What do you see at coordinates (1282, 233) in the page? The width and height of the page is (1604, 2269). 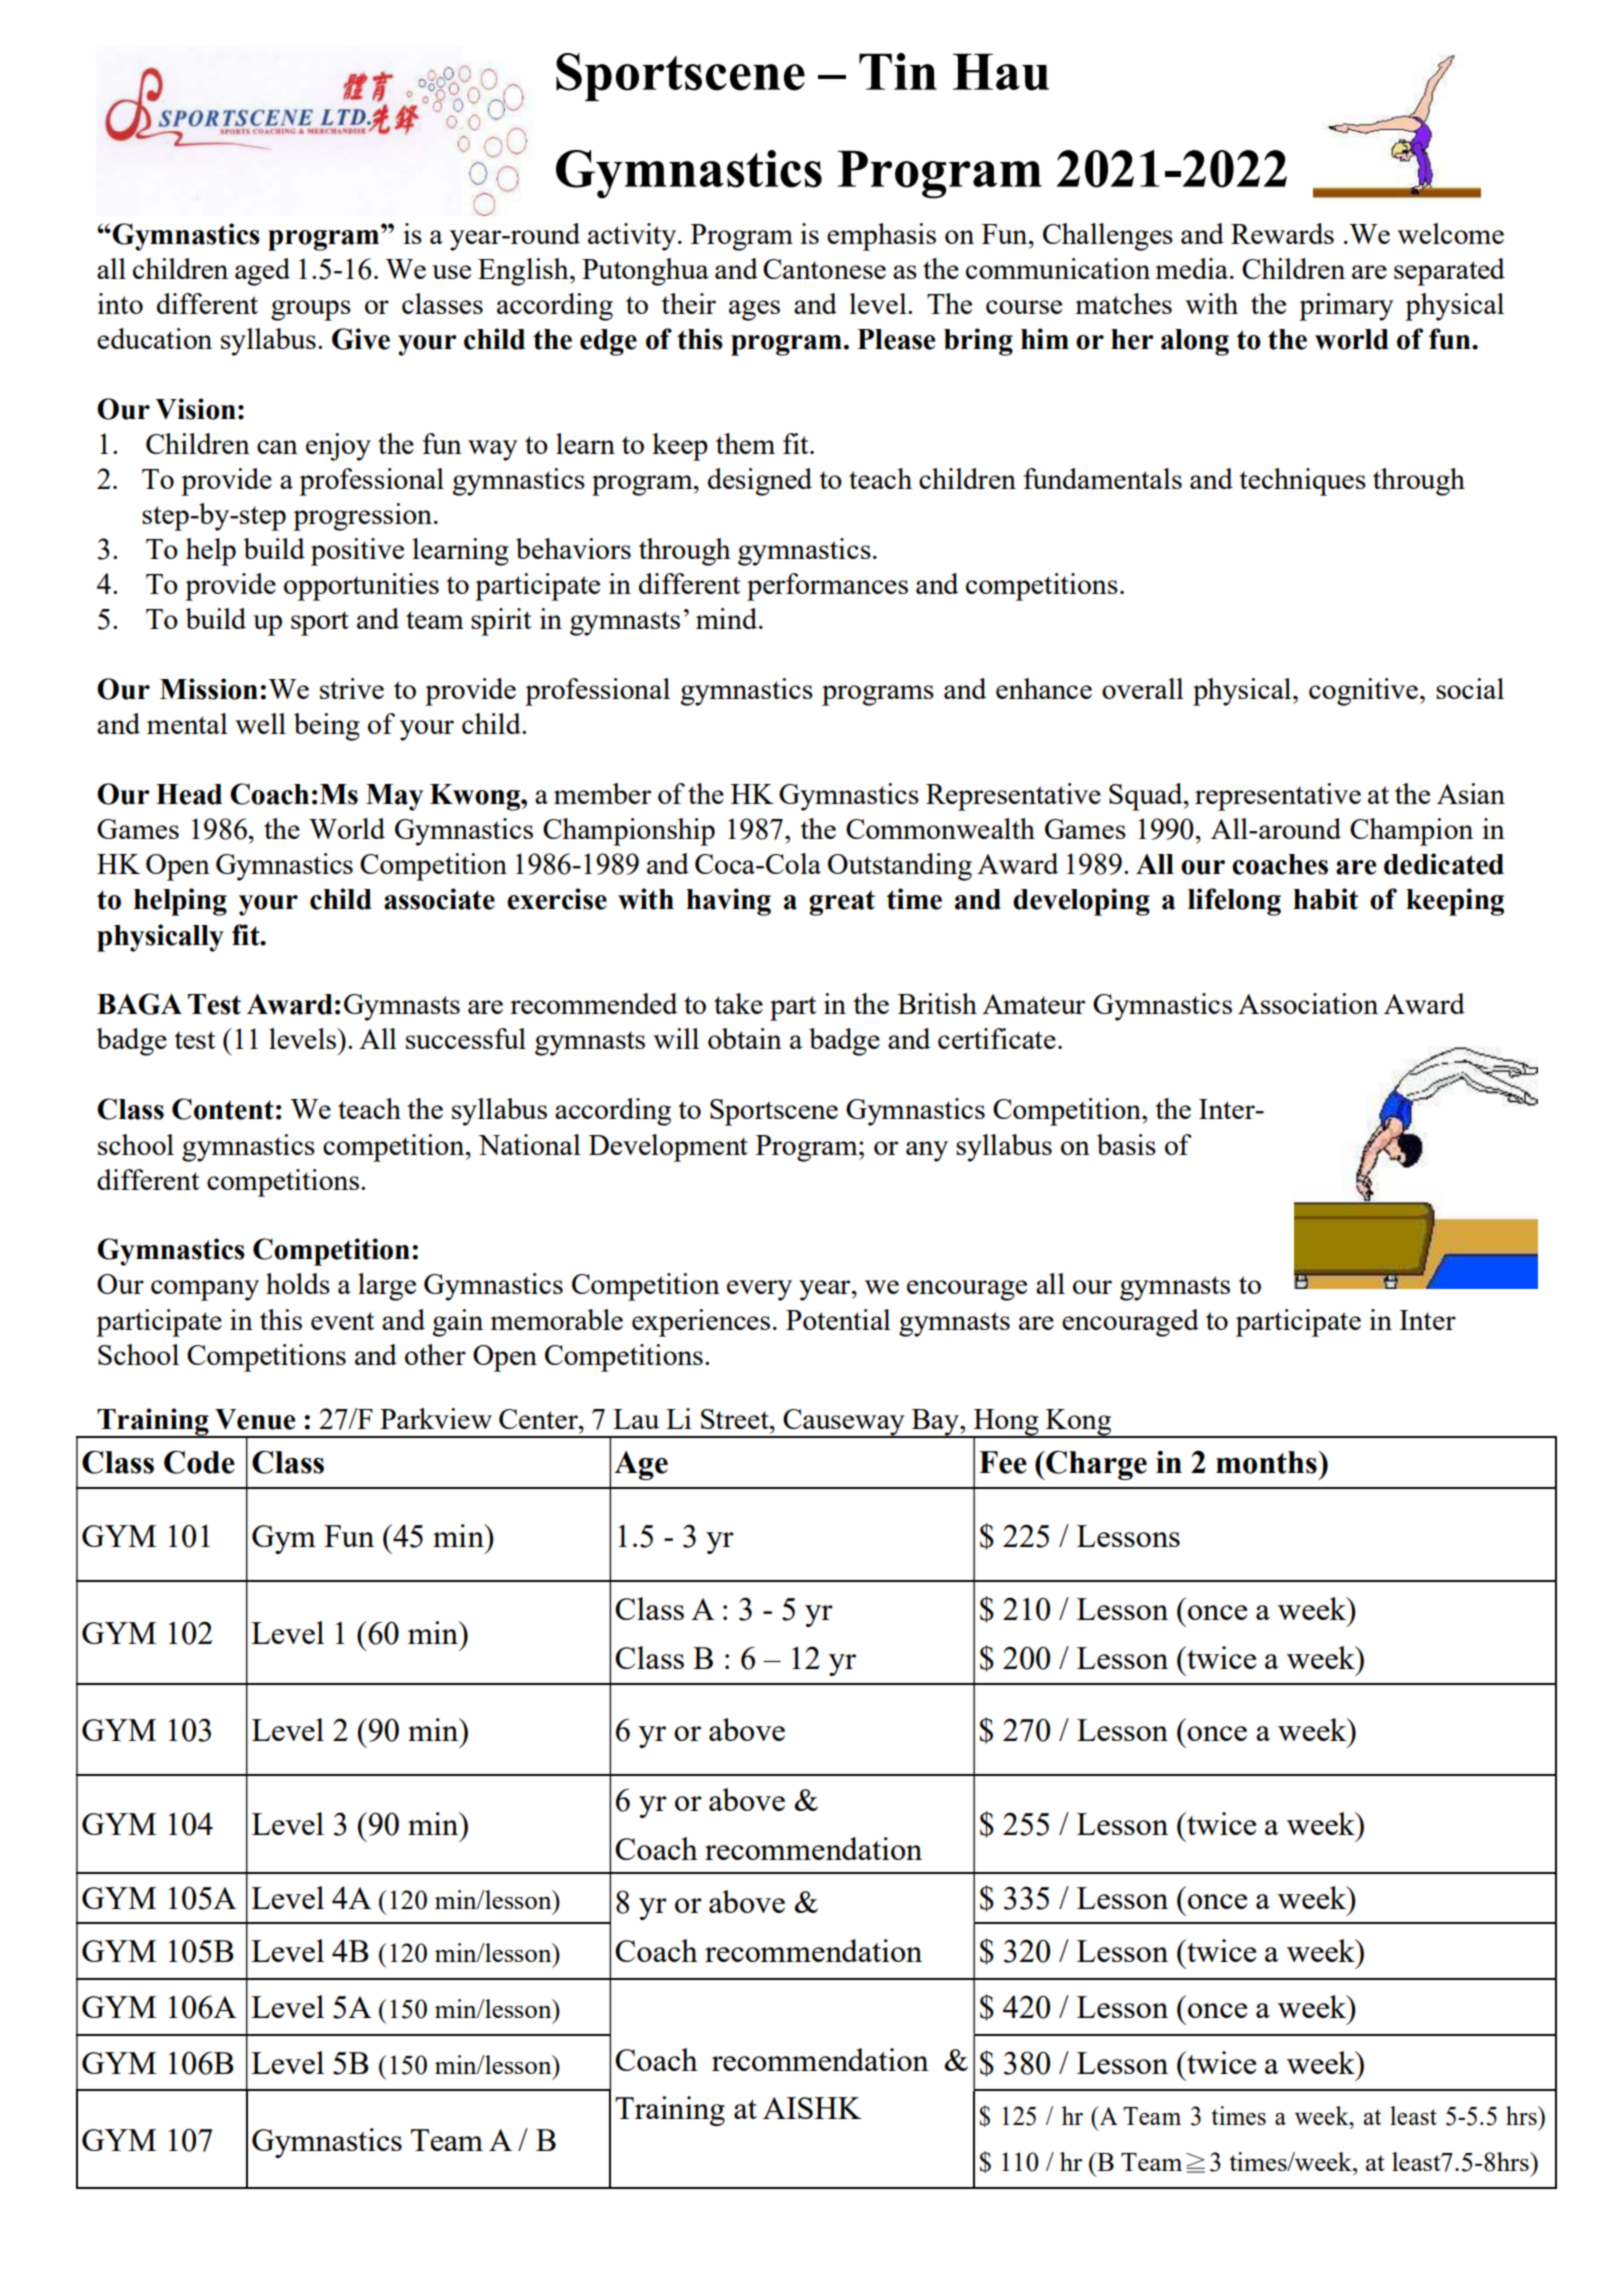 I see `Rewards` at bounding box center [1282, 233].
